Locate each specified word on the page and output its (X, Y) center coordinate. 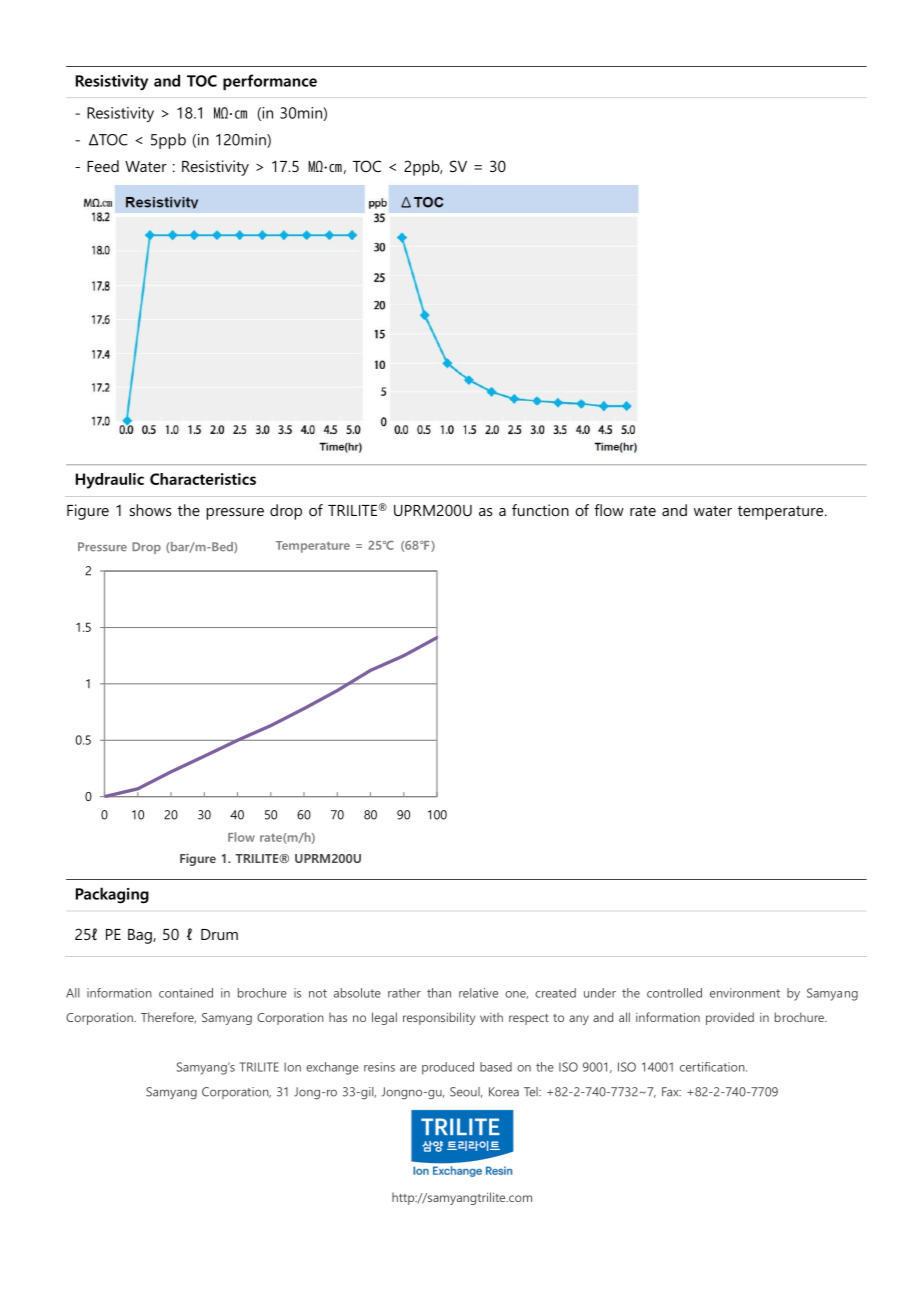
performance (270, 82)
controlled (674, 993)
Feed (103, 166)
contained (186, 993)
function (540, 510)
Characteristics (203, 479)
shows (150, 510)
